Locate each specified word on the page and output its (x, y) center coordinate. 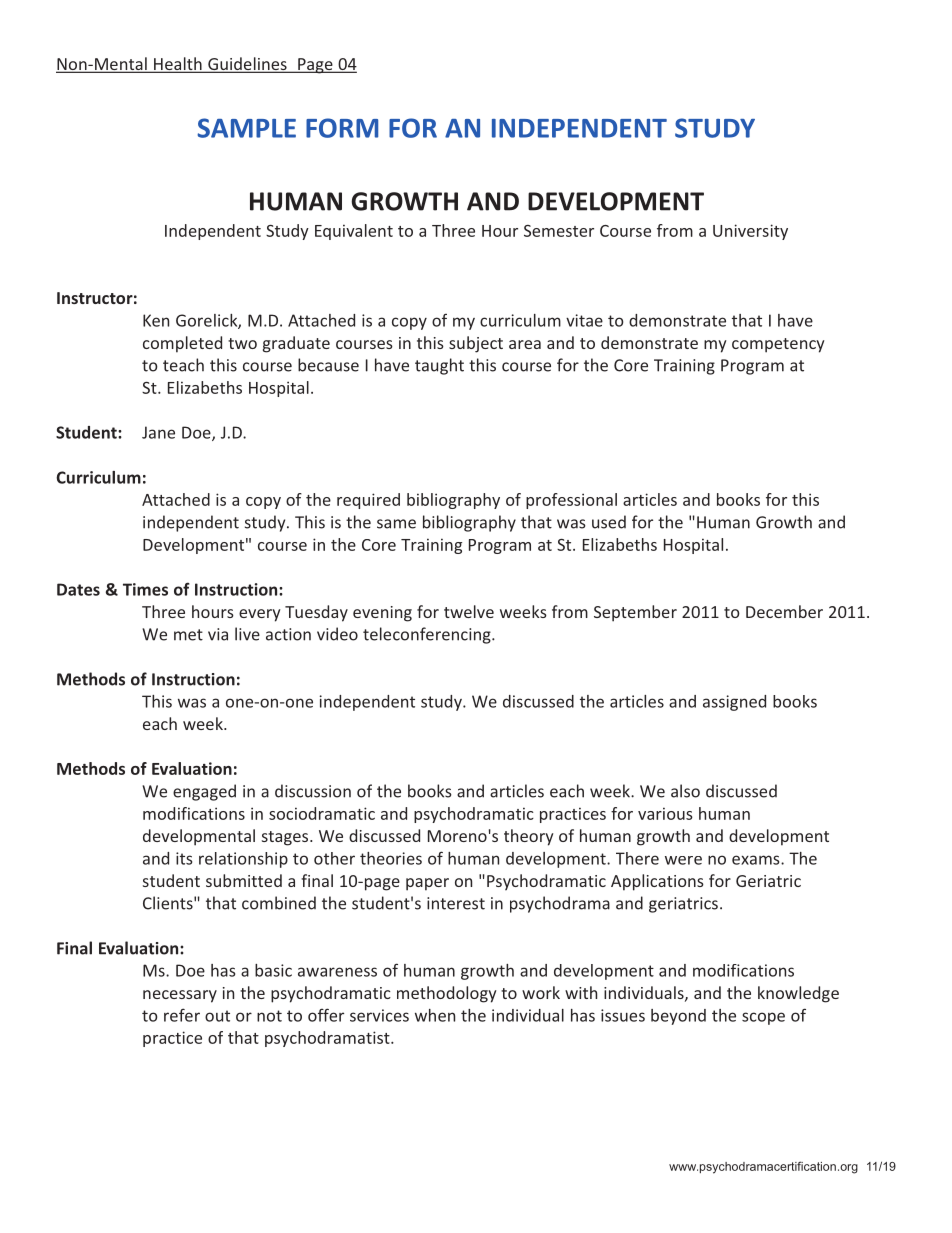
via (218, 634)
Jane (158, 432)
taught (439, 366)
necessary (180, 996)
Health (178, 65)
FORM (342, 128)
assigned (734, 703)
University (750, 232)
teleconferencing (428, 635)
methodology (447, 994)
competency (778, 345)
